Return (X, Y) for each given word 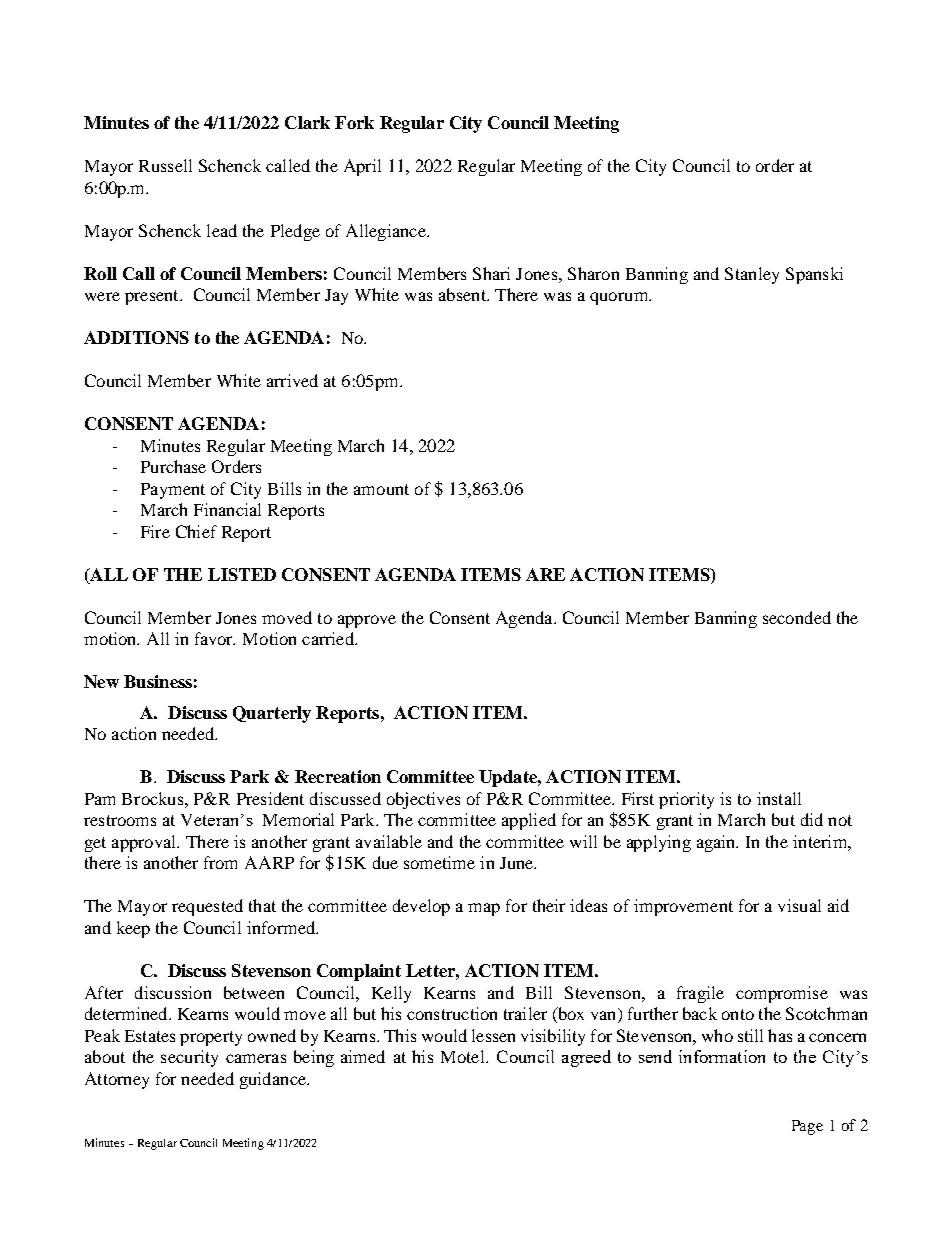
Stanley (752, 275)
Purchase (173, 466)
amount (381, 489)
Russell (165, 165)
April (362, 167)
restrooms (120, 820)
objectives (423, 800)
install (779, 798)
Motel (464, 1056)
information (722, 1056)
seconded (797, 617)
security (189, 1058)
